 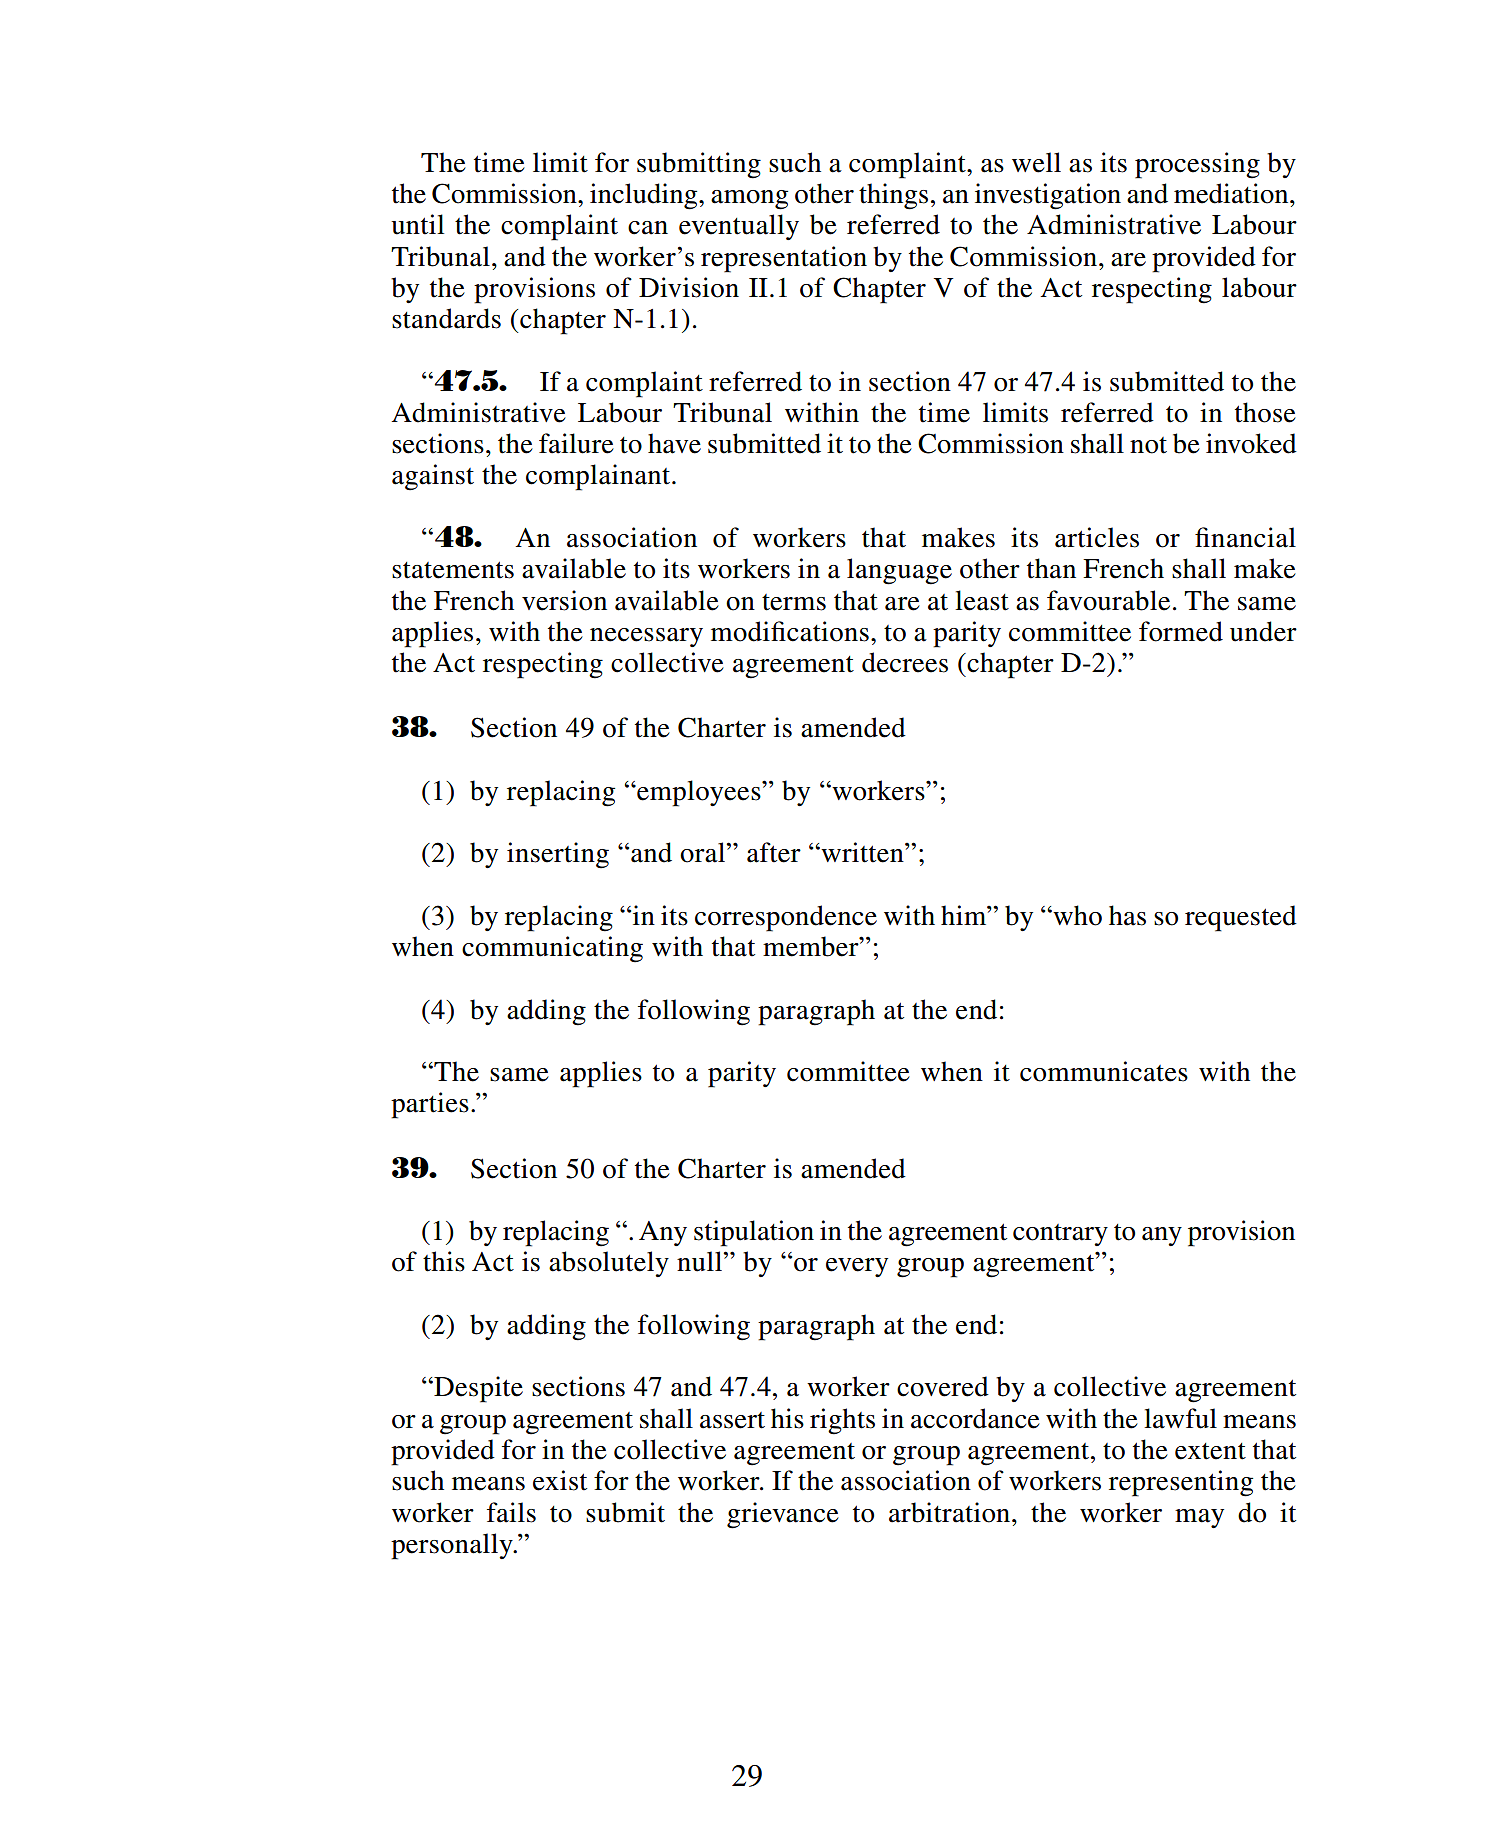 I want to click on representing, so click(x=1181, y=1483).
